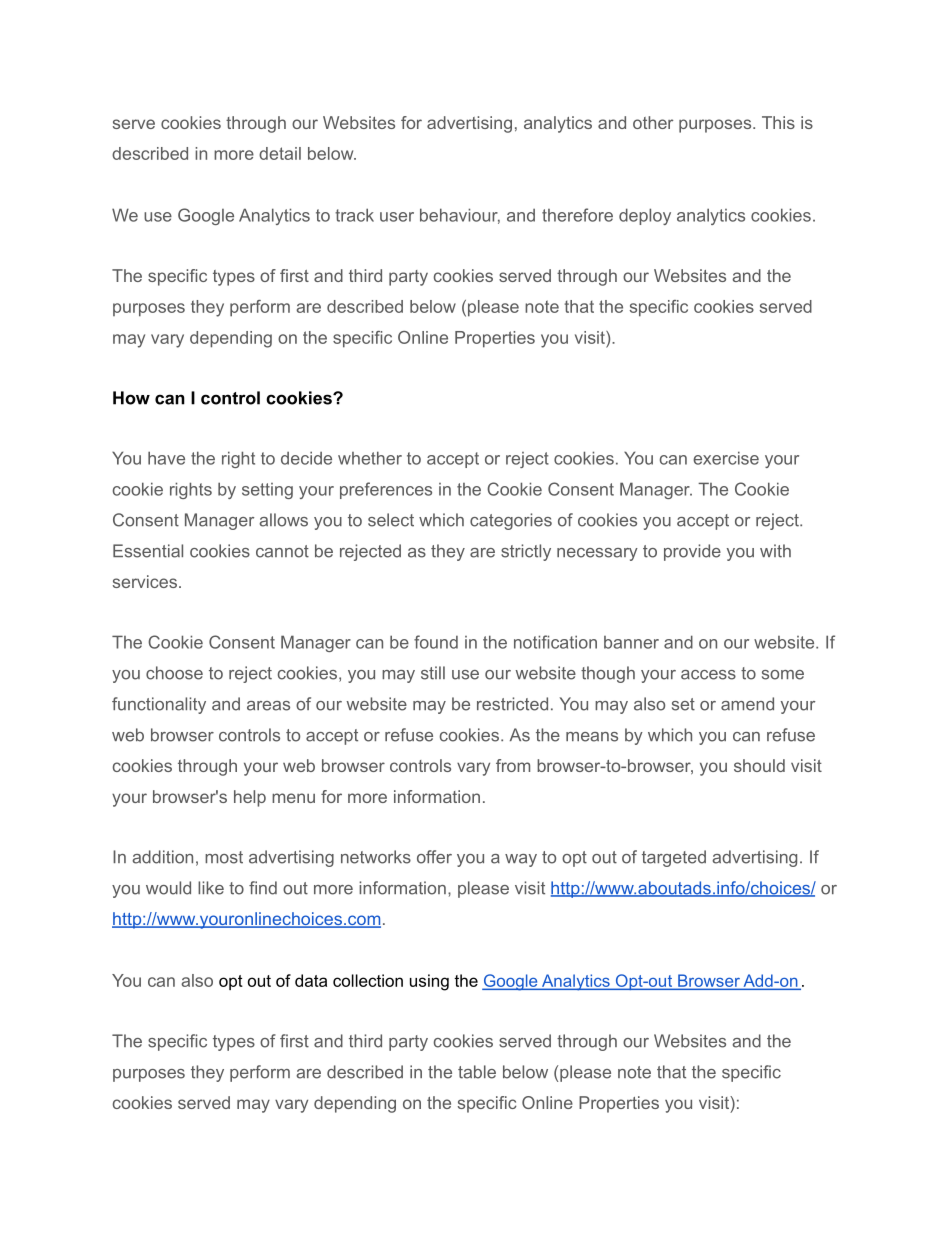 This screenshot has height=1233, width=952. Describe the element at coordinates (280, 153) in the screenshot. I see `detail` at that location.
